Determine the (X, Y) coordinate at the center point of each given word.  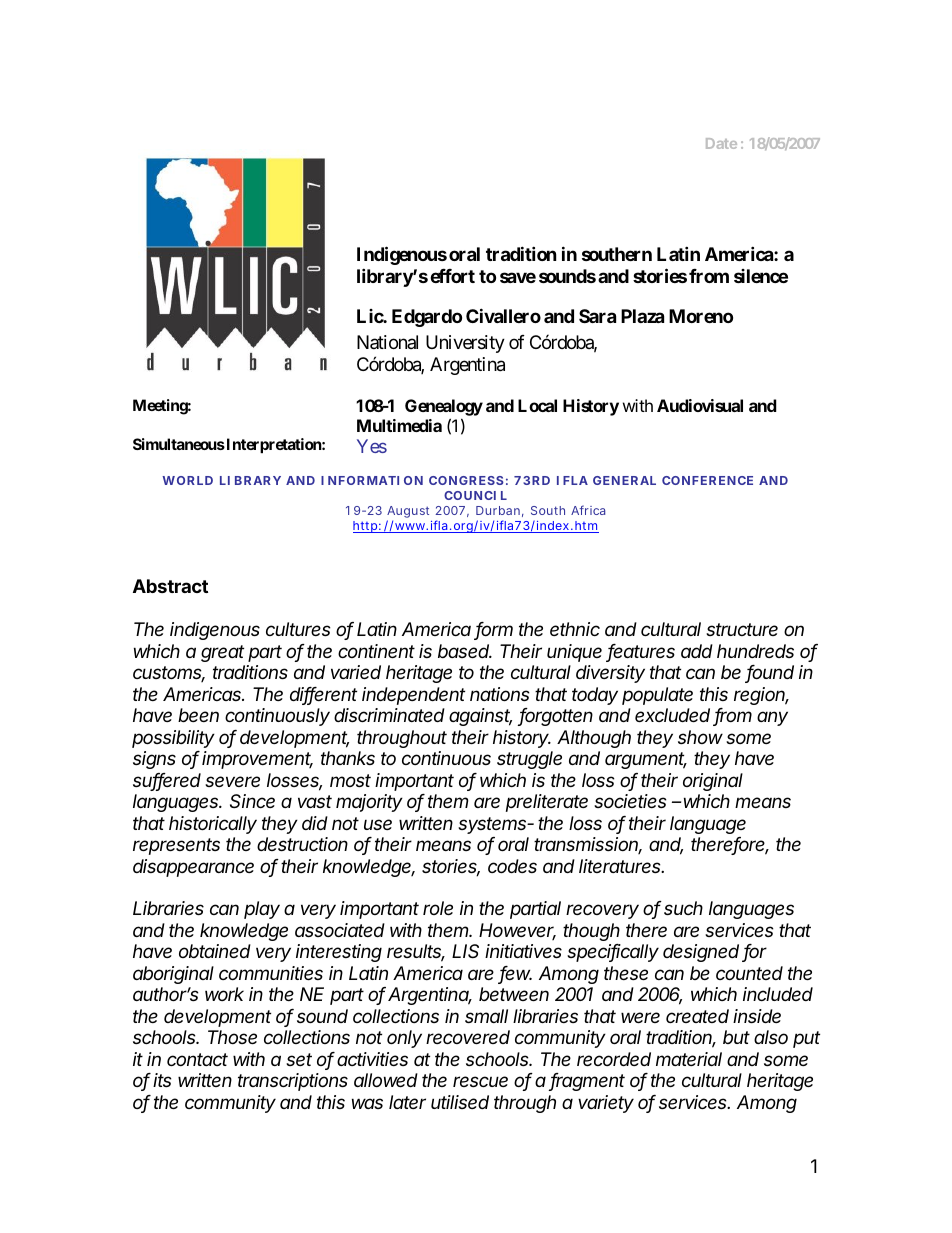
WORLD (187, 480)
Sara (597, 316)
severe (232, 781)
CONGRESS (466, 480)
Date (721, 143)
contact (197, 1059)
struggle (529, 760)
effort (452, 276)
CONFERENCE (707, 480)
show (700, 737)
